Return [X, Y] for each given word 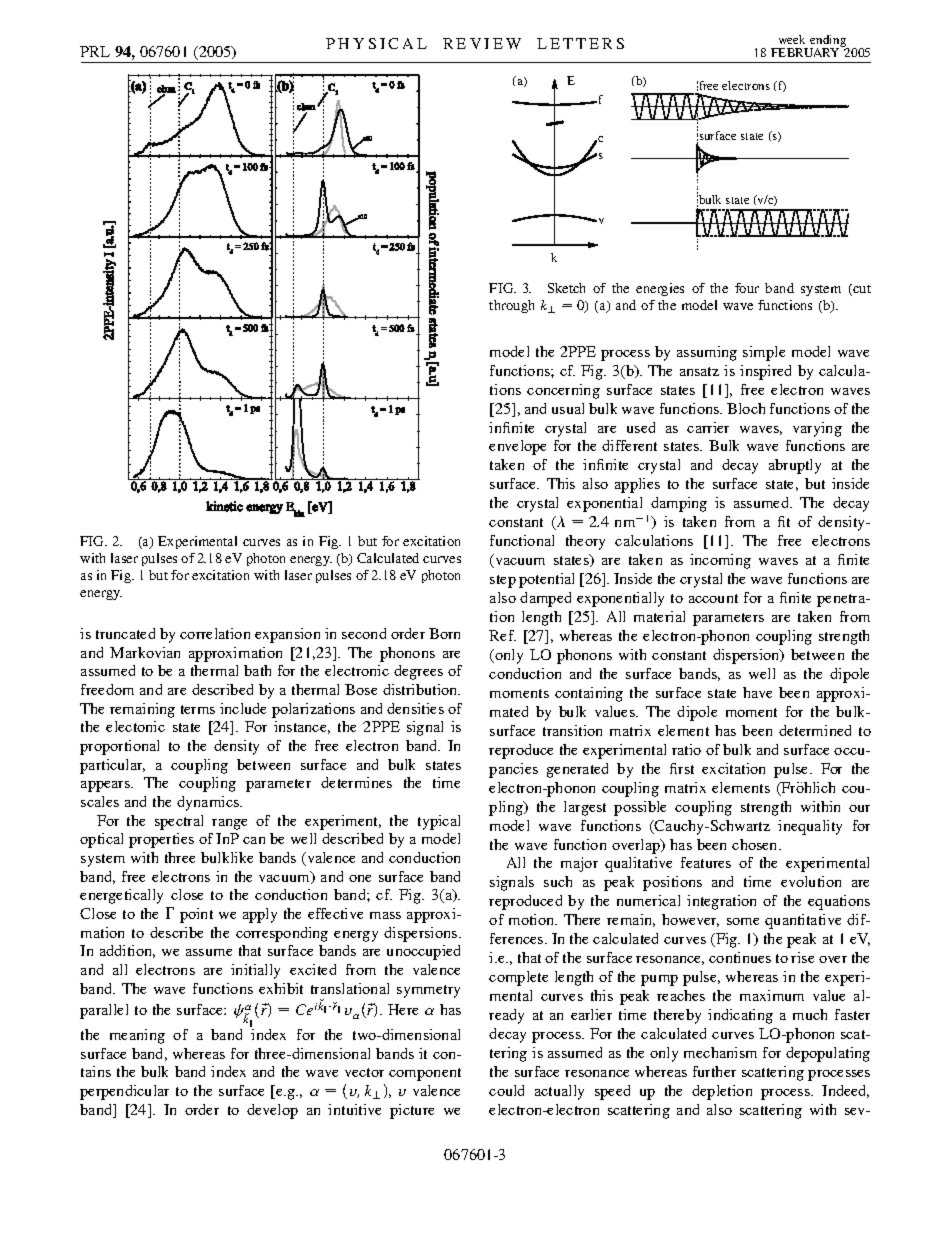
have [757, 692]
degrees [418, 672]
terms [198, 709]
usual [568, 408]
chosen [756, 844]
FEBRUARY [806, 51]
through [511, 306]
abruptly [795, 466]
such [558, 881]
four [747, 288]
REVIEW [482, 43]
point [196, 915]
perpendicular [124, 1092]
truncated [125, 633]
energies [660, 289]
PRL [95, 51]
